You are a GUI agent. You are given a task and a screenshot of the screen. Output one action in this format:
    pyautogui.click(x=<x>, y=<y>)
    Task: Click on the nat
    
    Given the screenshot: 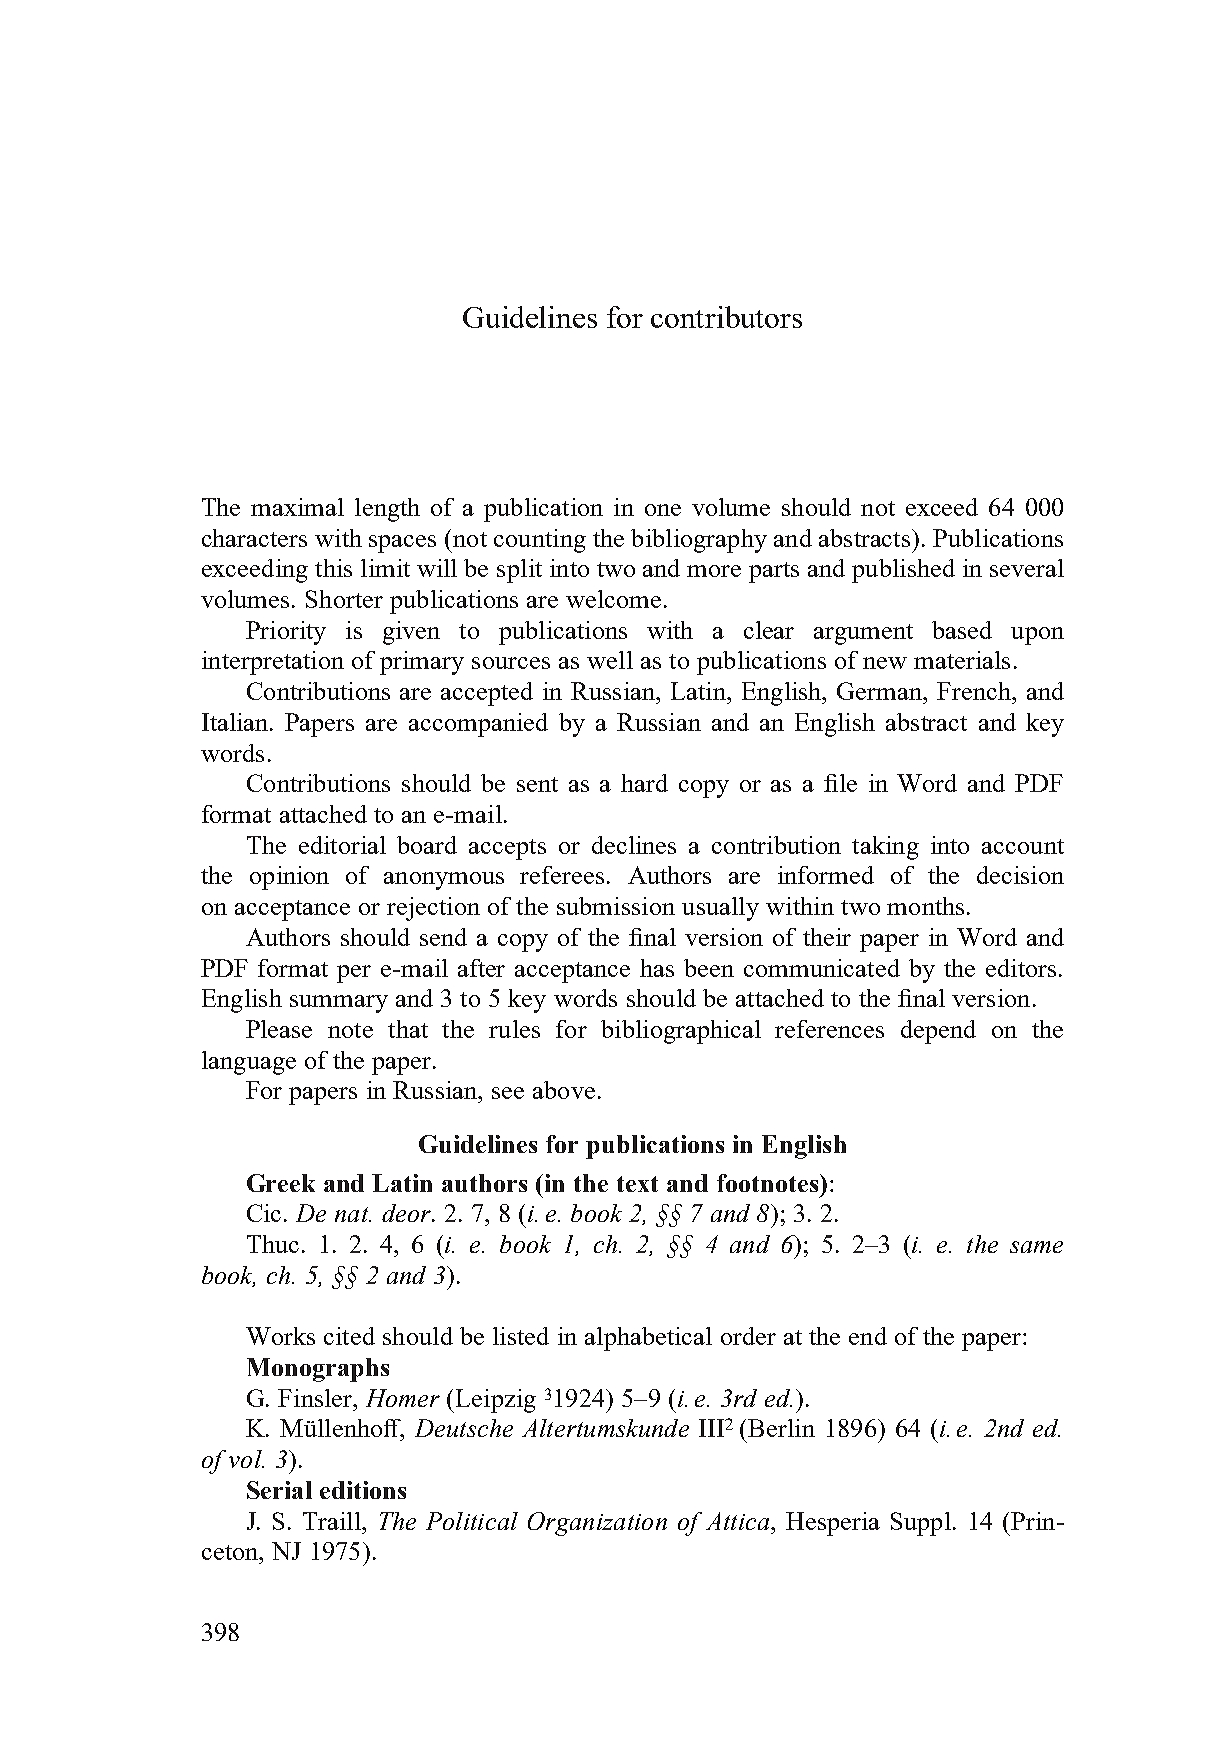 What is the action you would take?
    pyautogui.click(x=353, y=1214)
